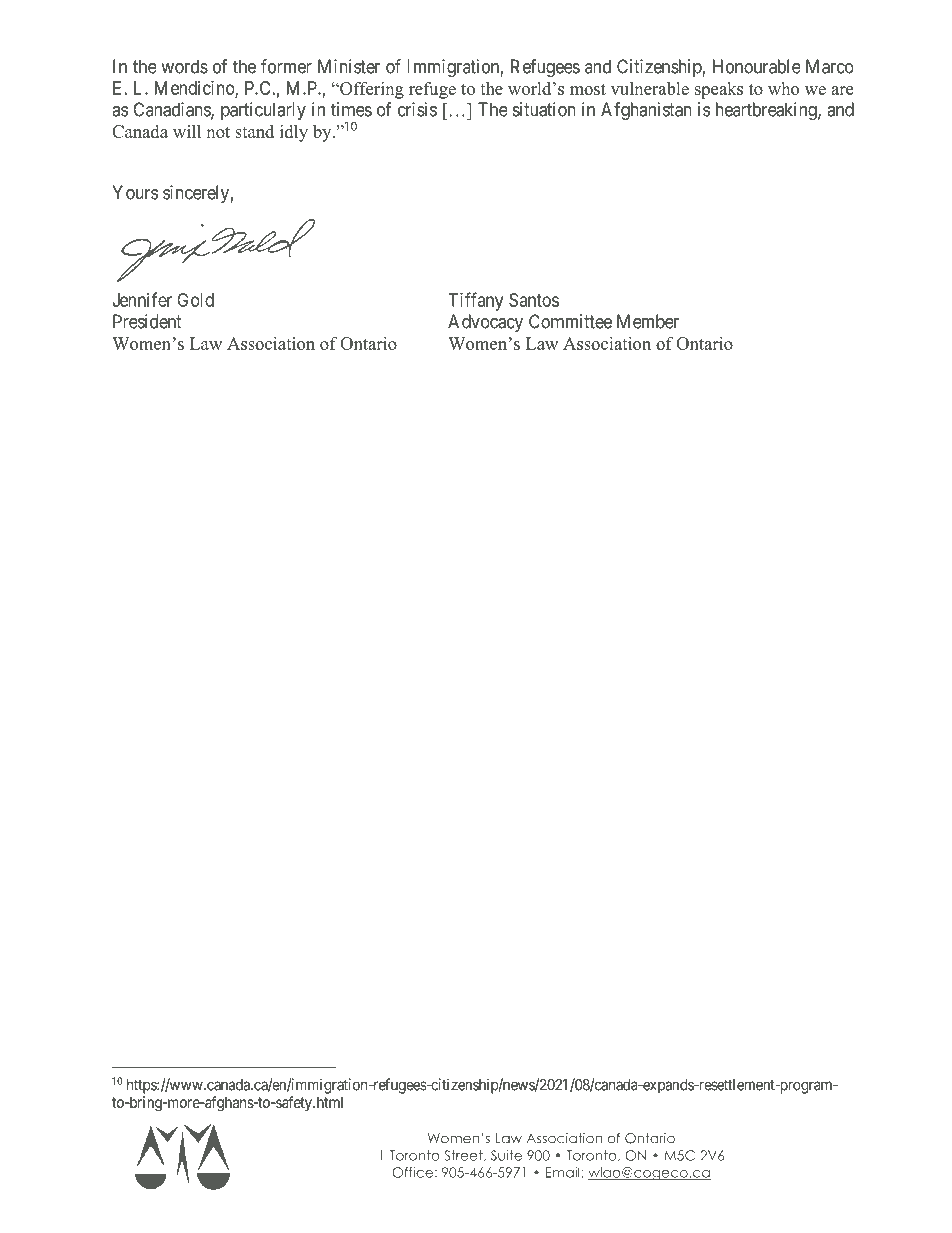 Image resolution: width=952 pixels, height=1233 pixels. I want to click on not, so click(218, 132).
